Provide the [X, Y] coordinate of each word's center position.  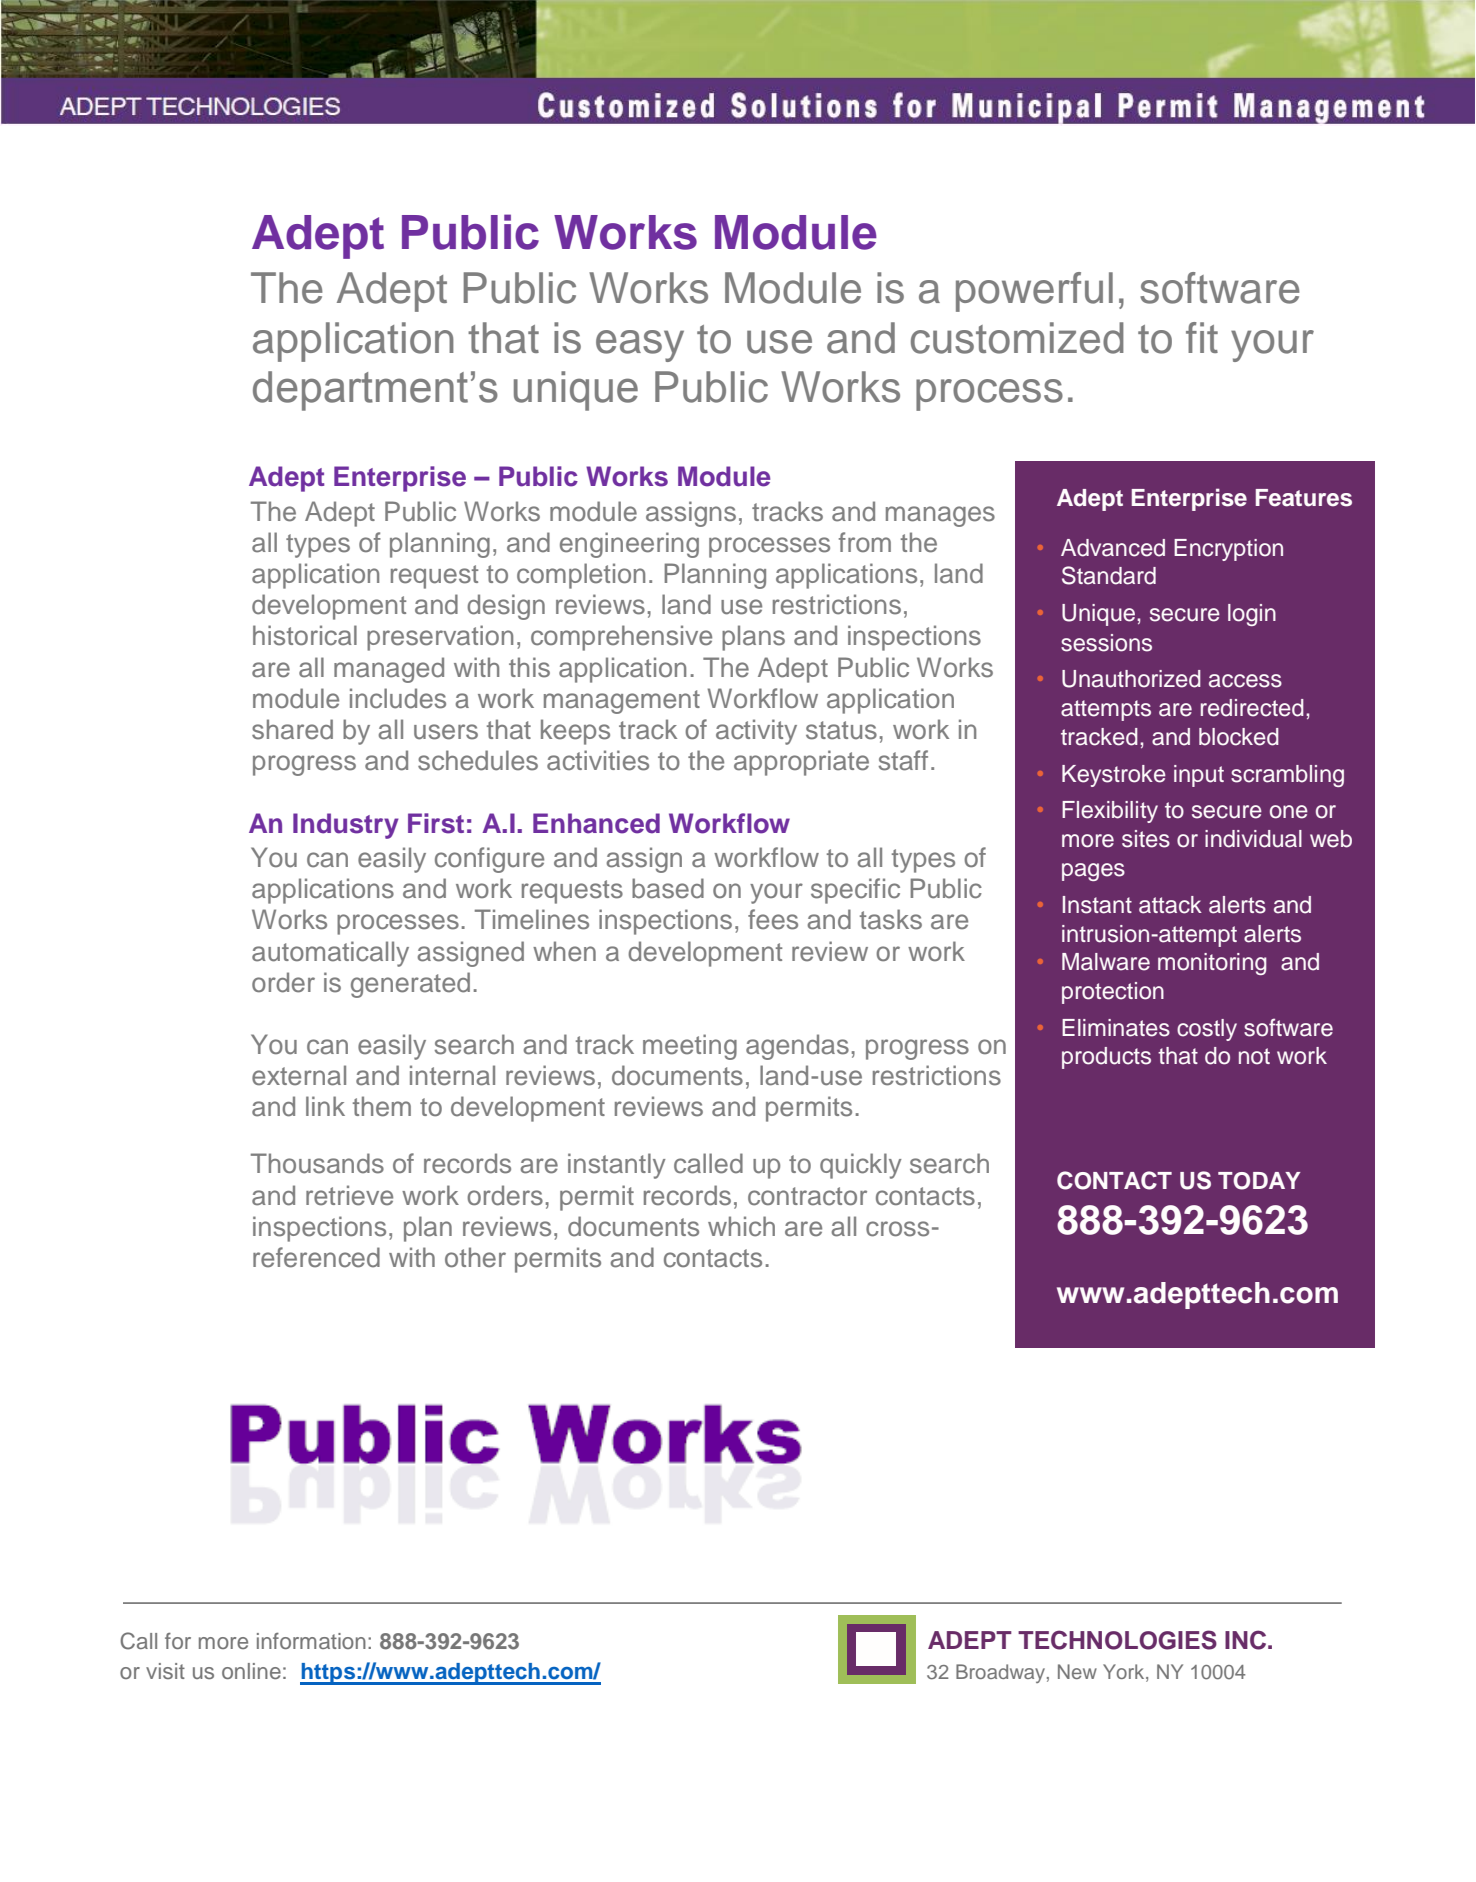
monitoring [1212, 964]
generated [410, 985]
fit [1202, 337]
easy [640, 346]
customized [1017, 338]
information [311, 1641]
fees [773, 919]
